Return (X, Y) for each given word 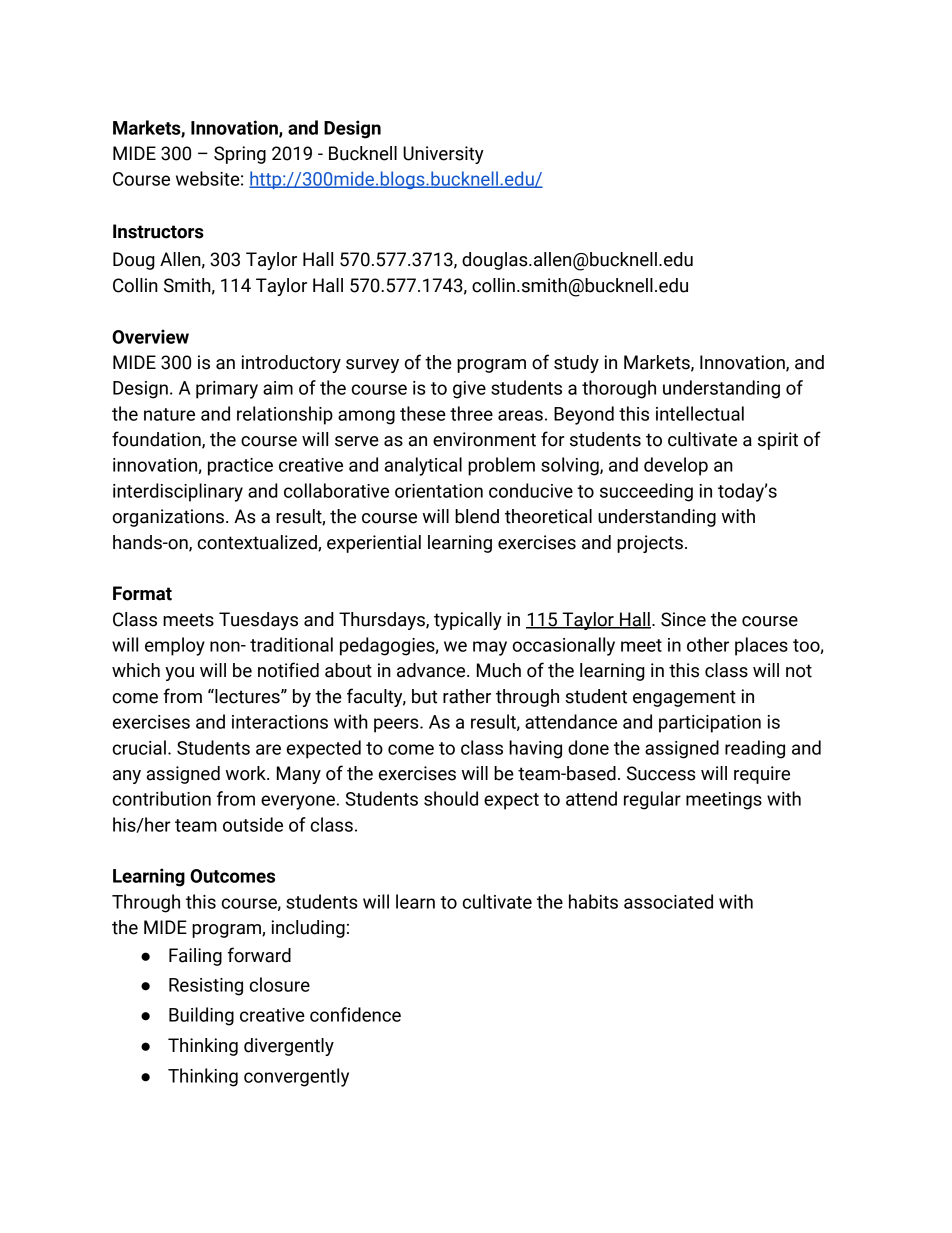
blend (477, 516)
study (576, 364)
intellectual (700, 413)
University (443, 155)
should (451, 798)
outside (253, 824)
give (469, 390)
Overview (150, 336)
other (708, 644)
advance (432, 670)
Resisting (206, 987)
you (179, 674)
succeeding (646, 492)
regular (652, 800)
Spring (240, 155)
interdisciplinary (178, 492)
